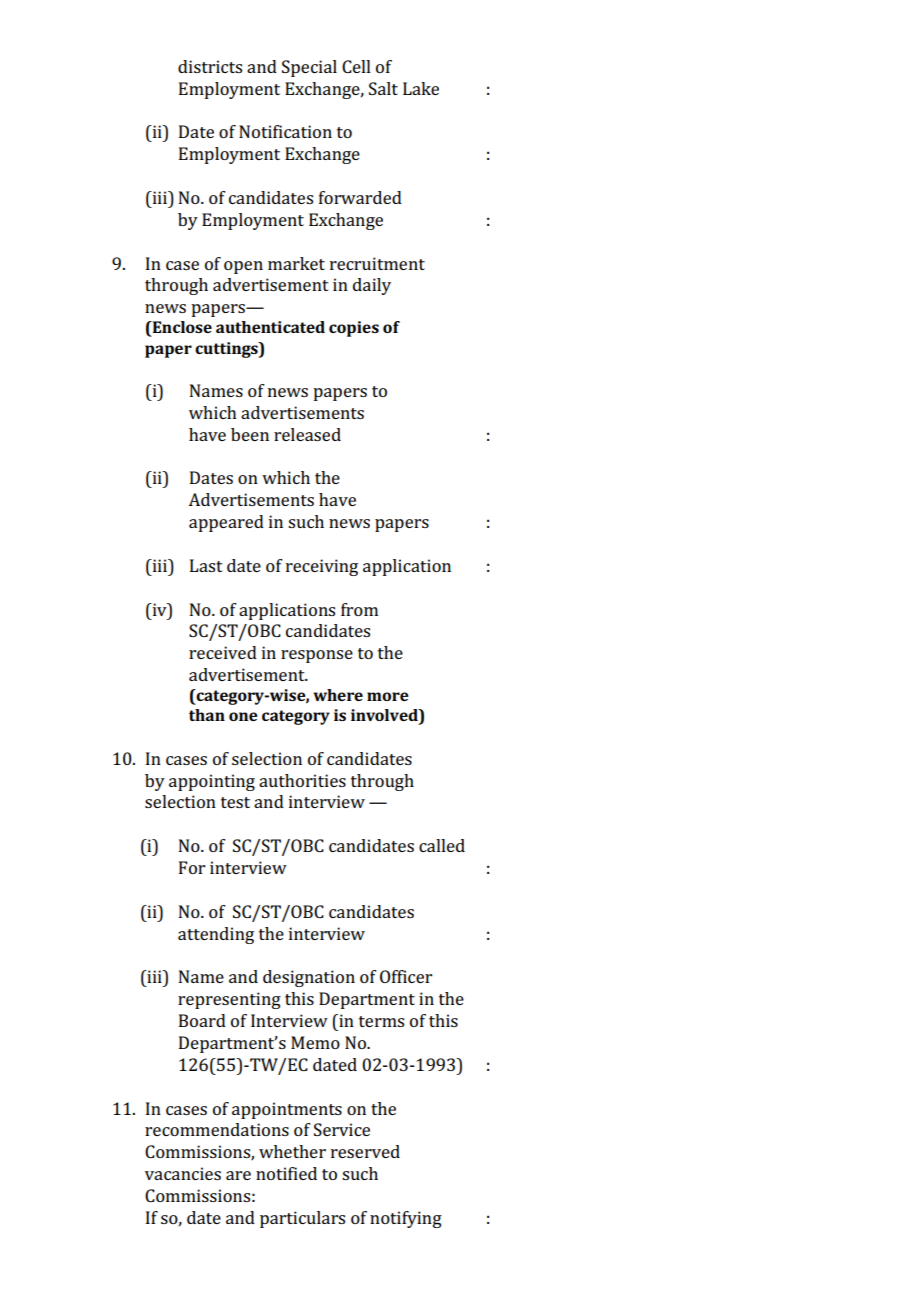 This document has height=1308, width=924. I want to click on attending, so click(216, 935).
